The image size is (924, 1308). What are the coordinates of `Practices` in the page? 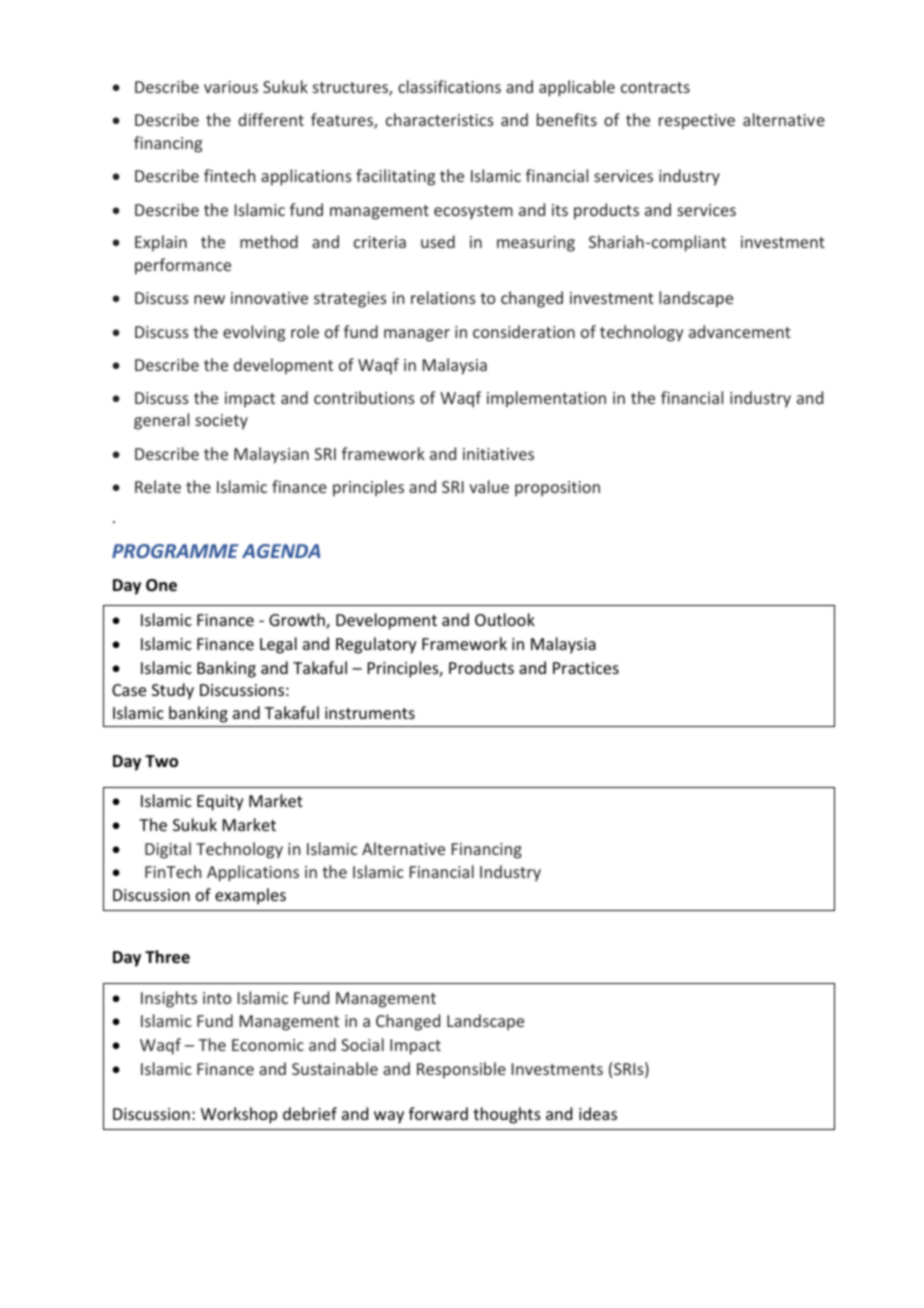 It's located at (586, 668).
